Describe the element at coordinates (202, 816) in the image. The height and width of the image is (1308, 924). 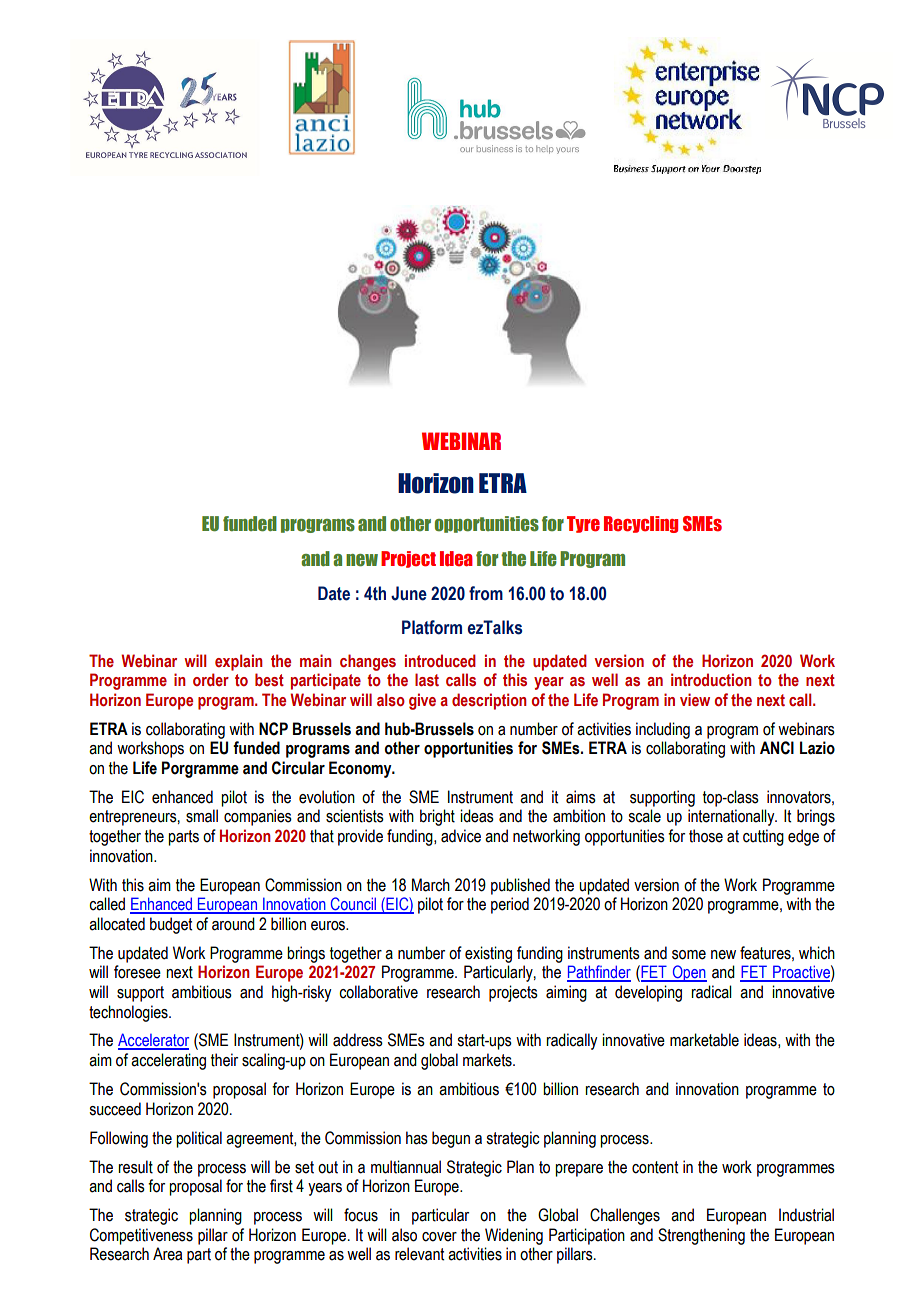
I see `small` at that location.
